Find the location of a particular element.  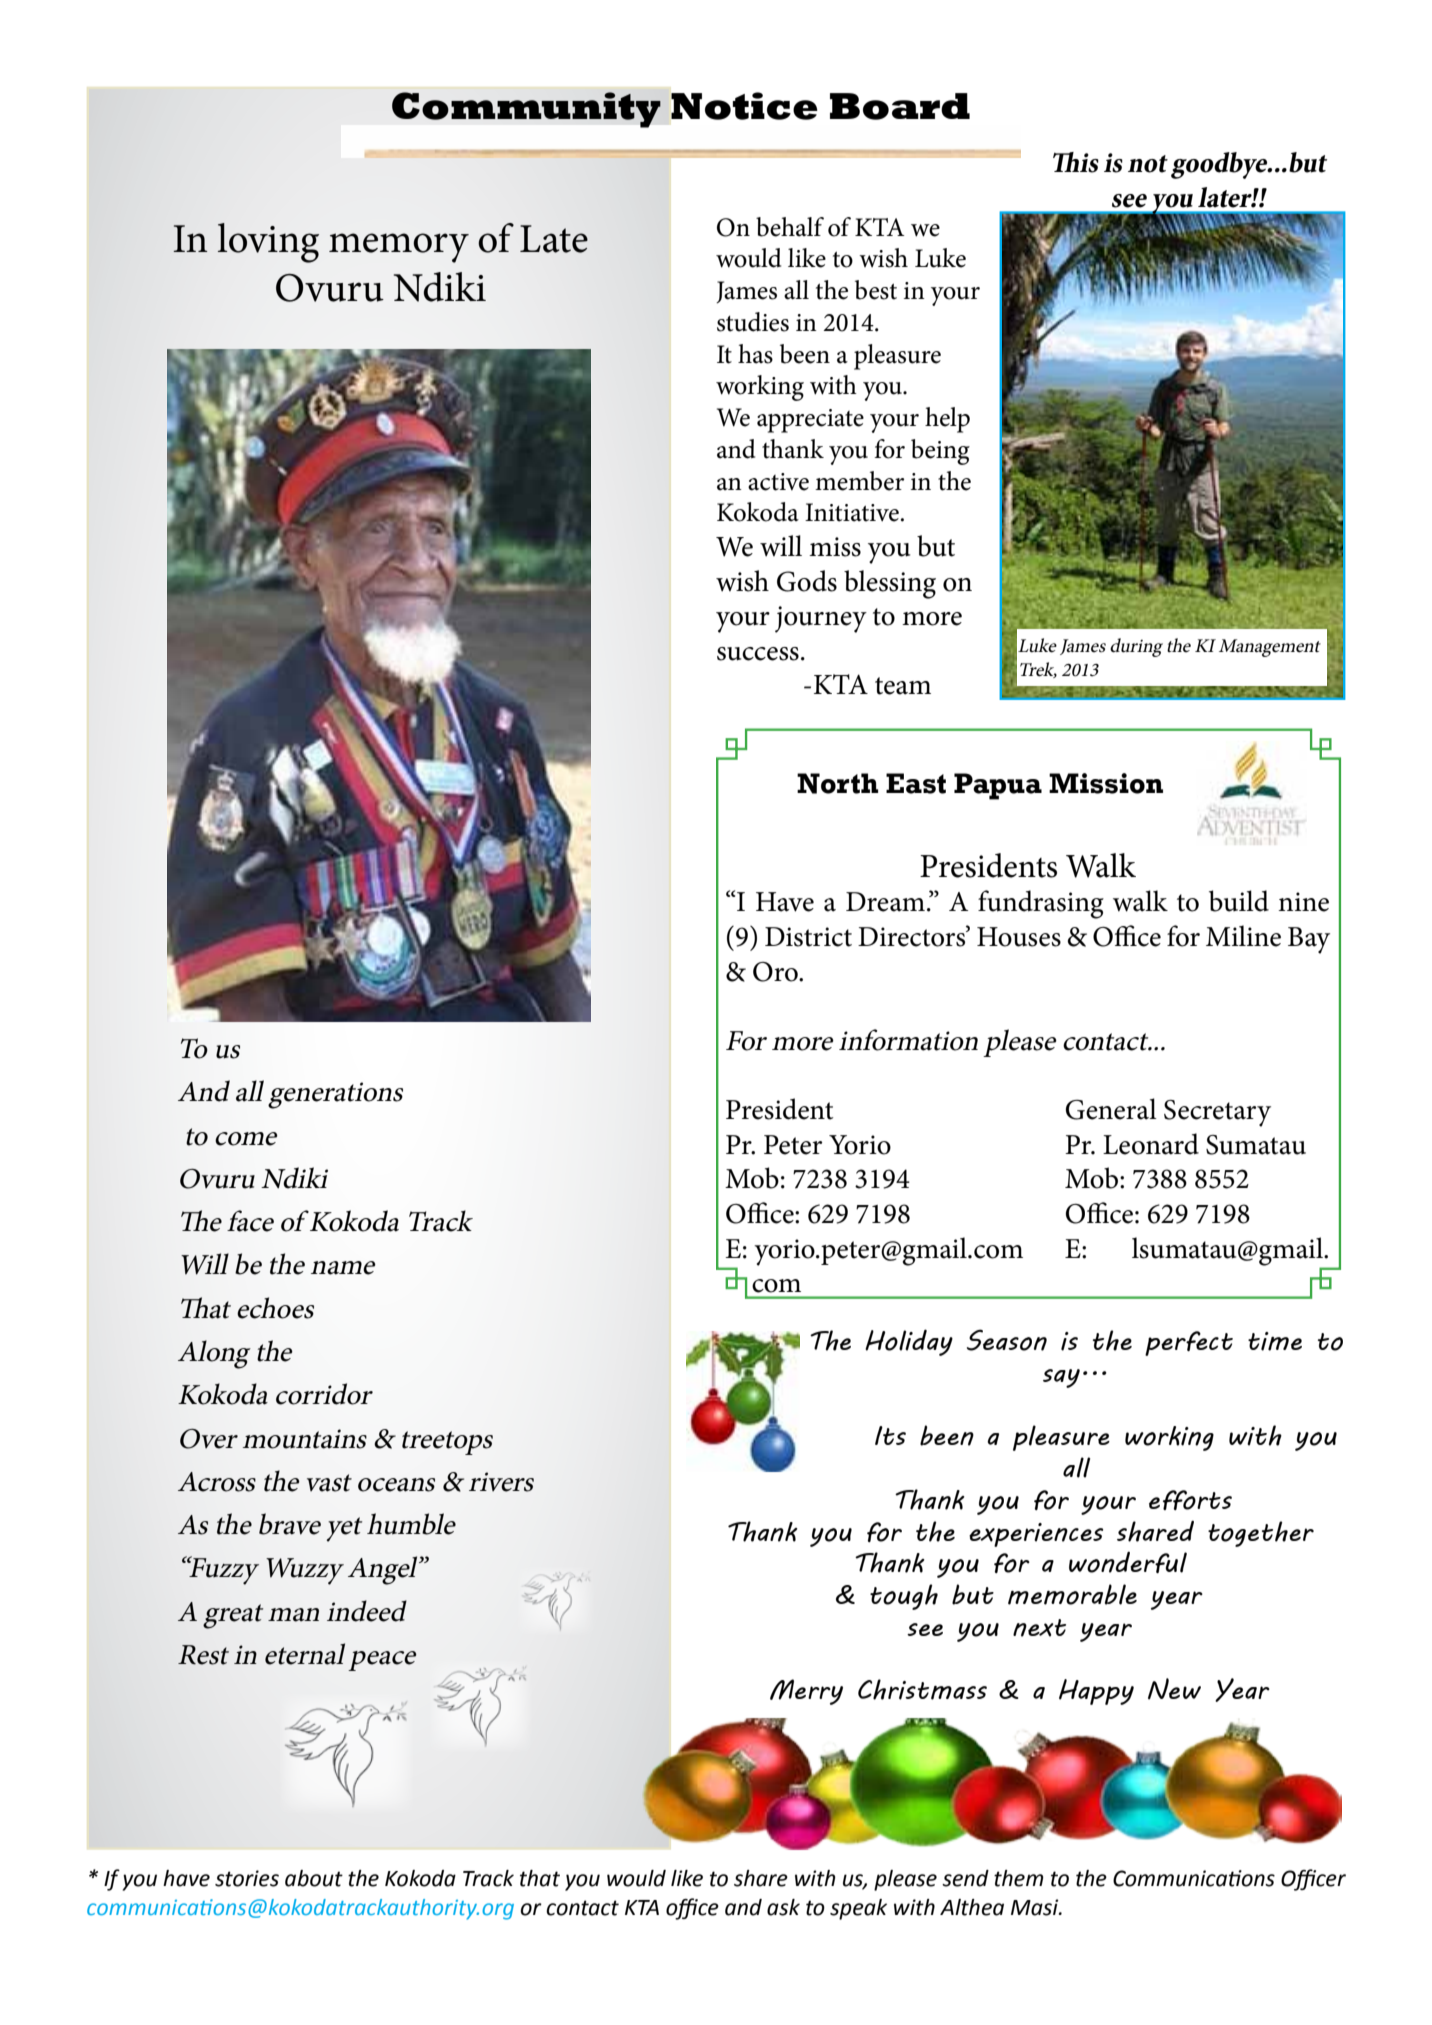

being is located at coordinates (940, 452).
